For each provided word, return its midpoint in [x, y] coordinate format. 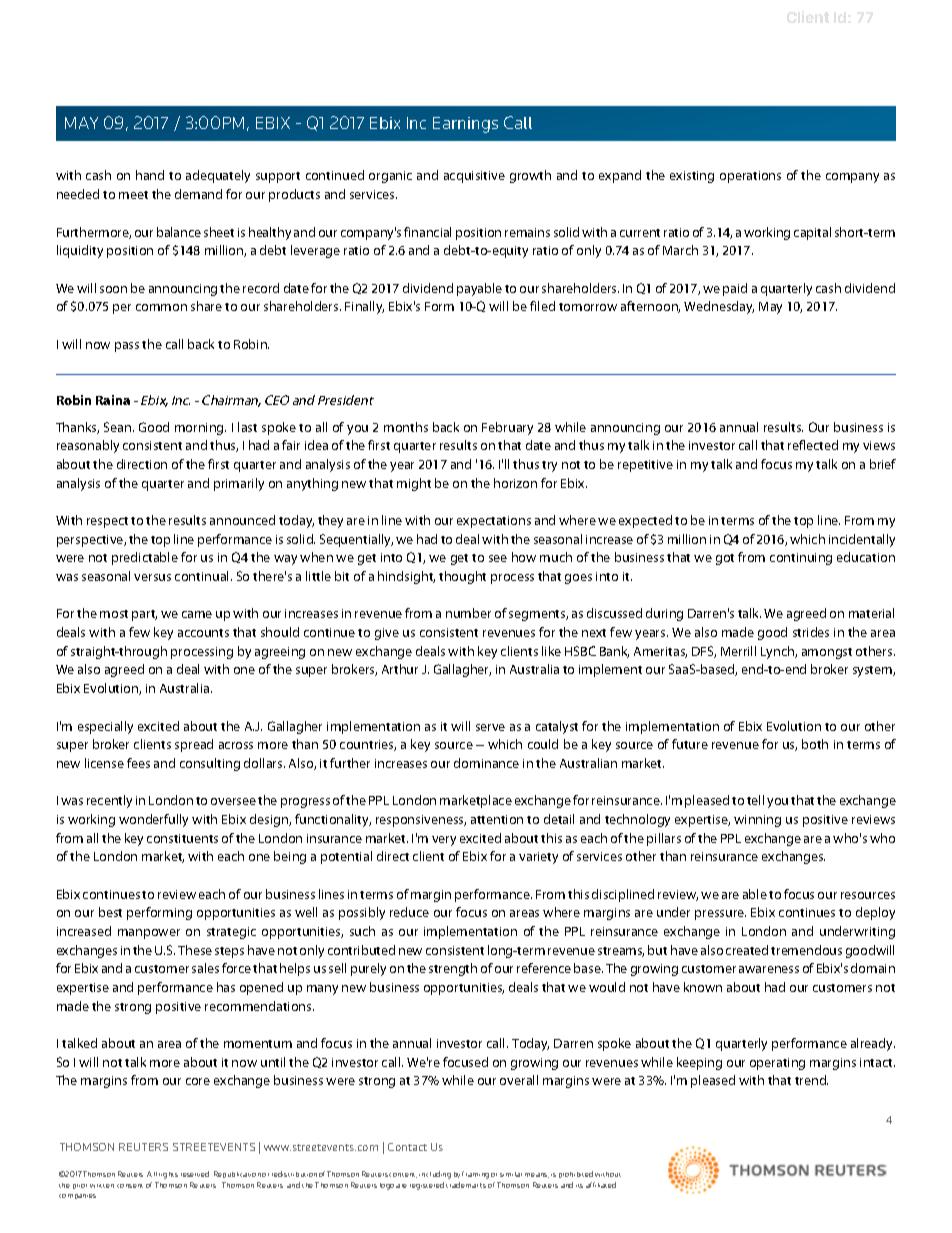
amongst [827, 653]
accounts [203, 633]
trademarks [466, 1185]
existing [692, 177]
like [551, 651]
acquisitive [474, 177]
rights [168, 1175]
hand [150, 175]
